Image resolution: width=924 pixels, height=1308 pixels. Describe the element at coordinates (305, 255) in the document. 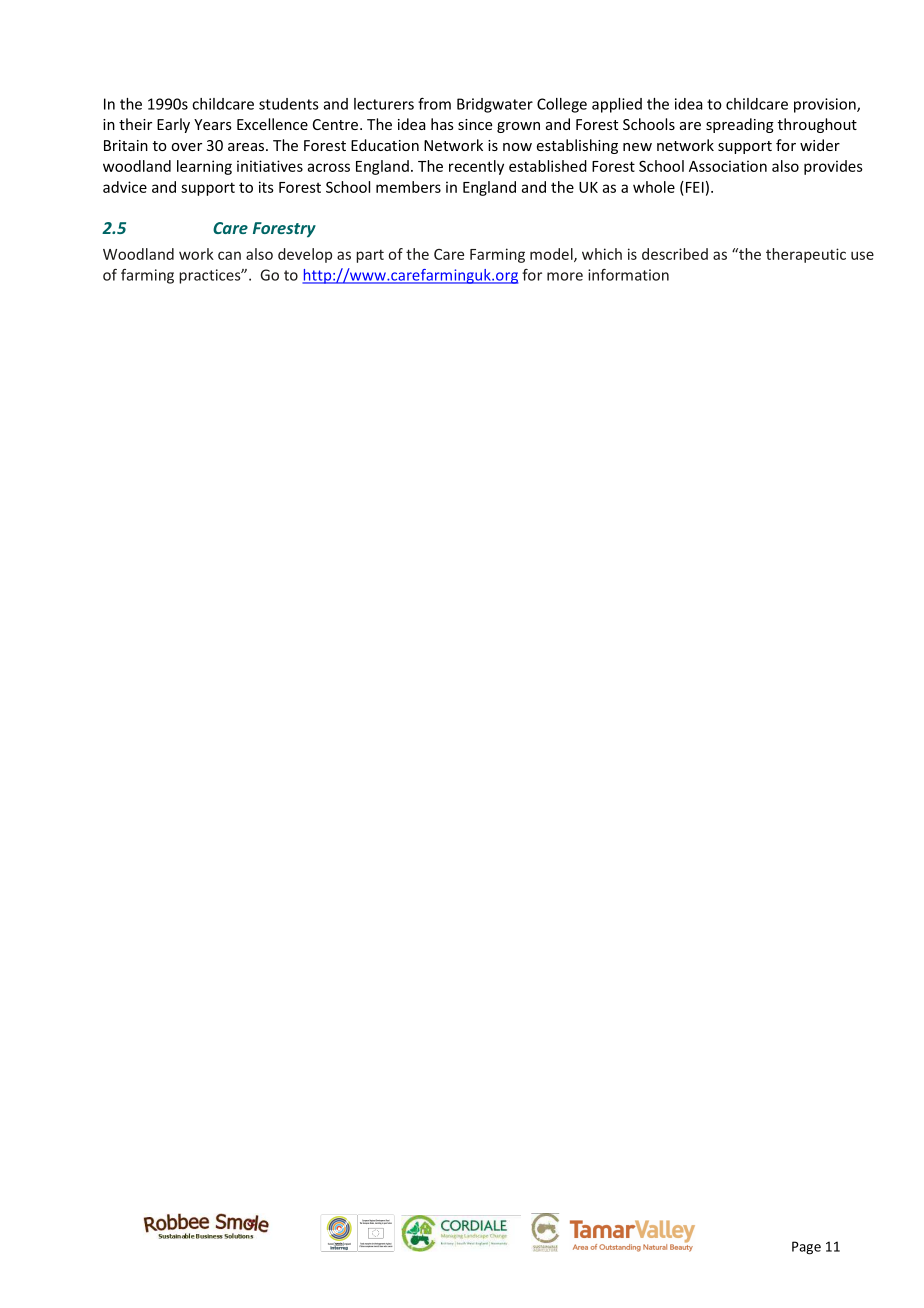

I see `develop` at that location.
